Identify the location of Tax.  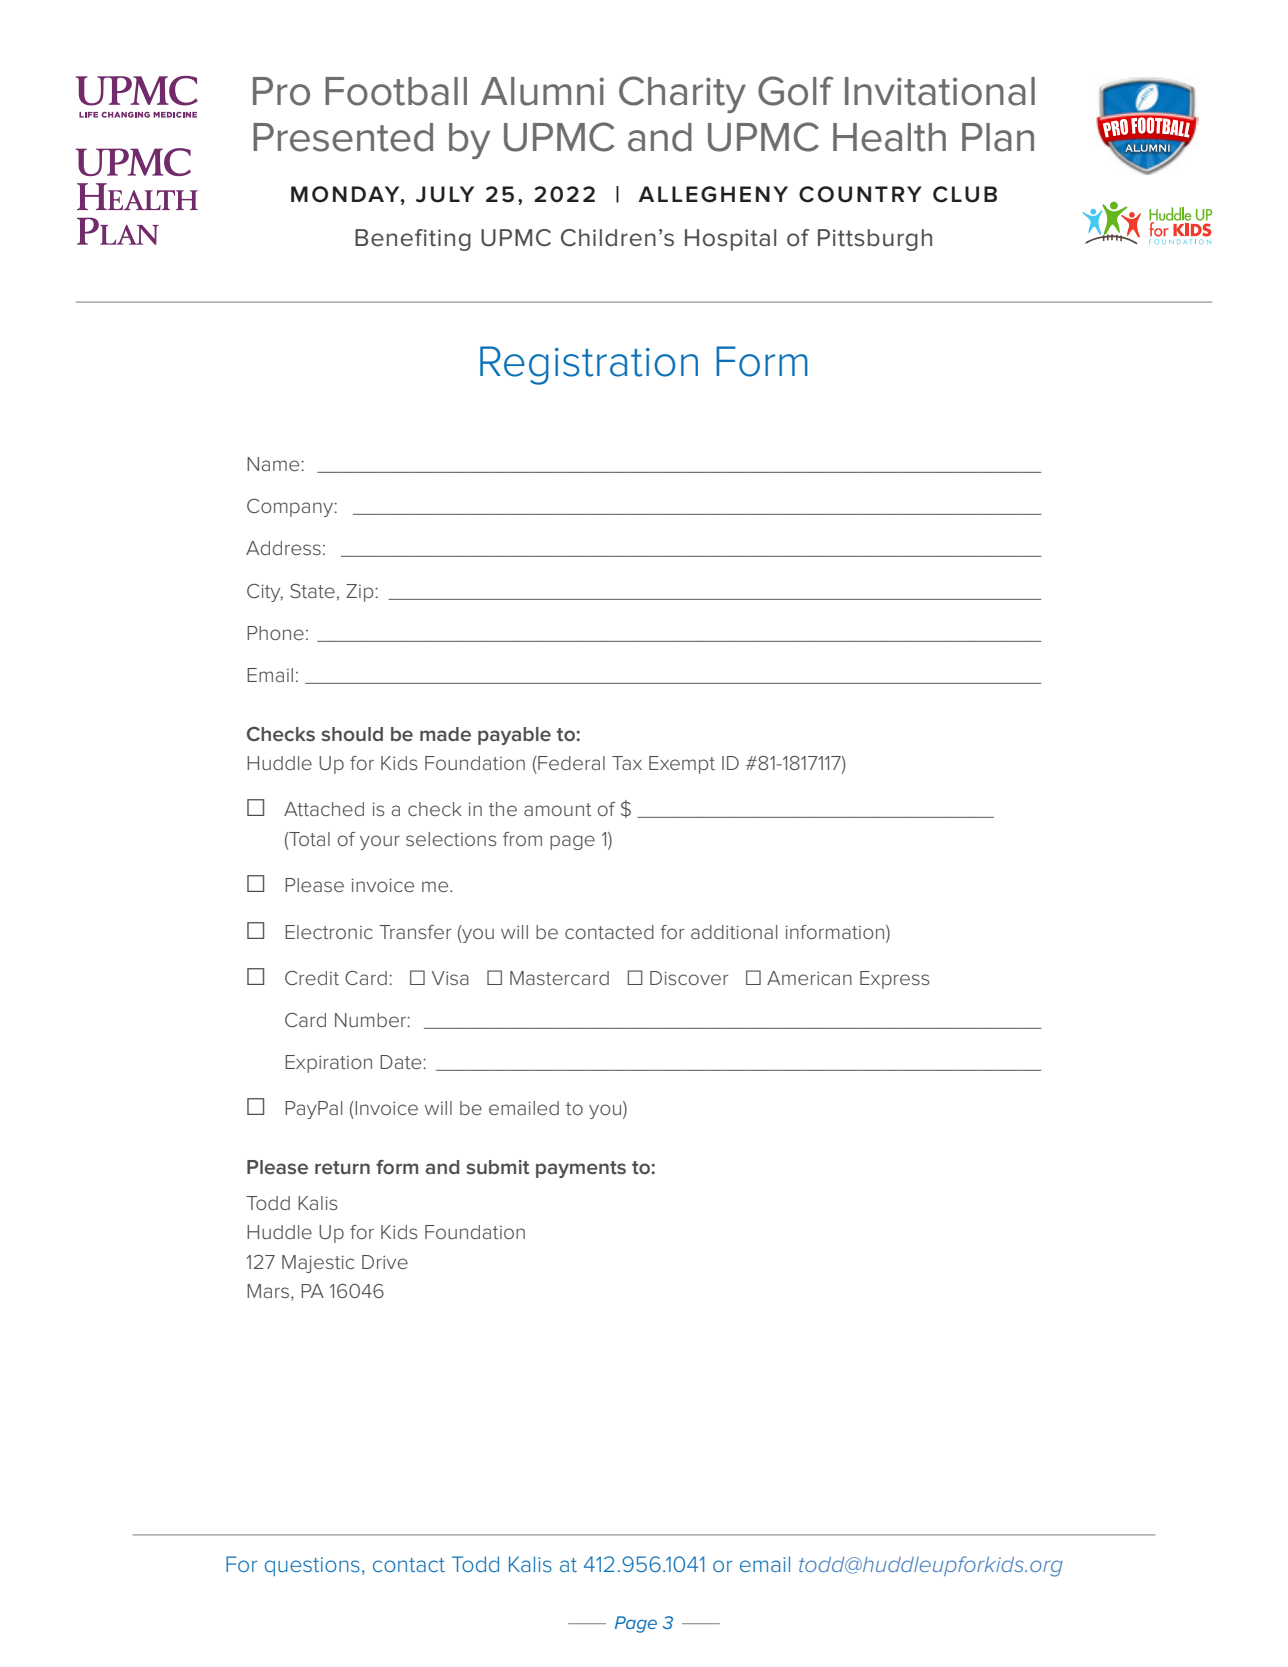
(627, 763).
